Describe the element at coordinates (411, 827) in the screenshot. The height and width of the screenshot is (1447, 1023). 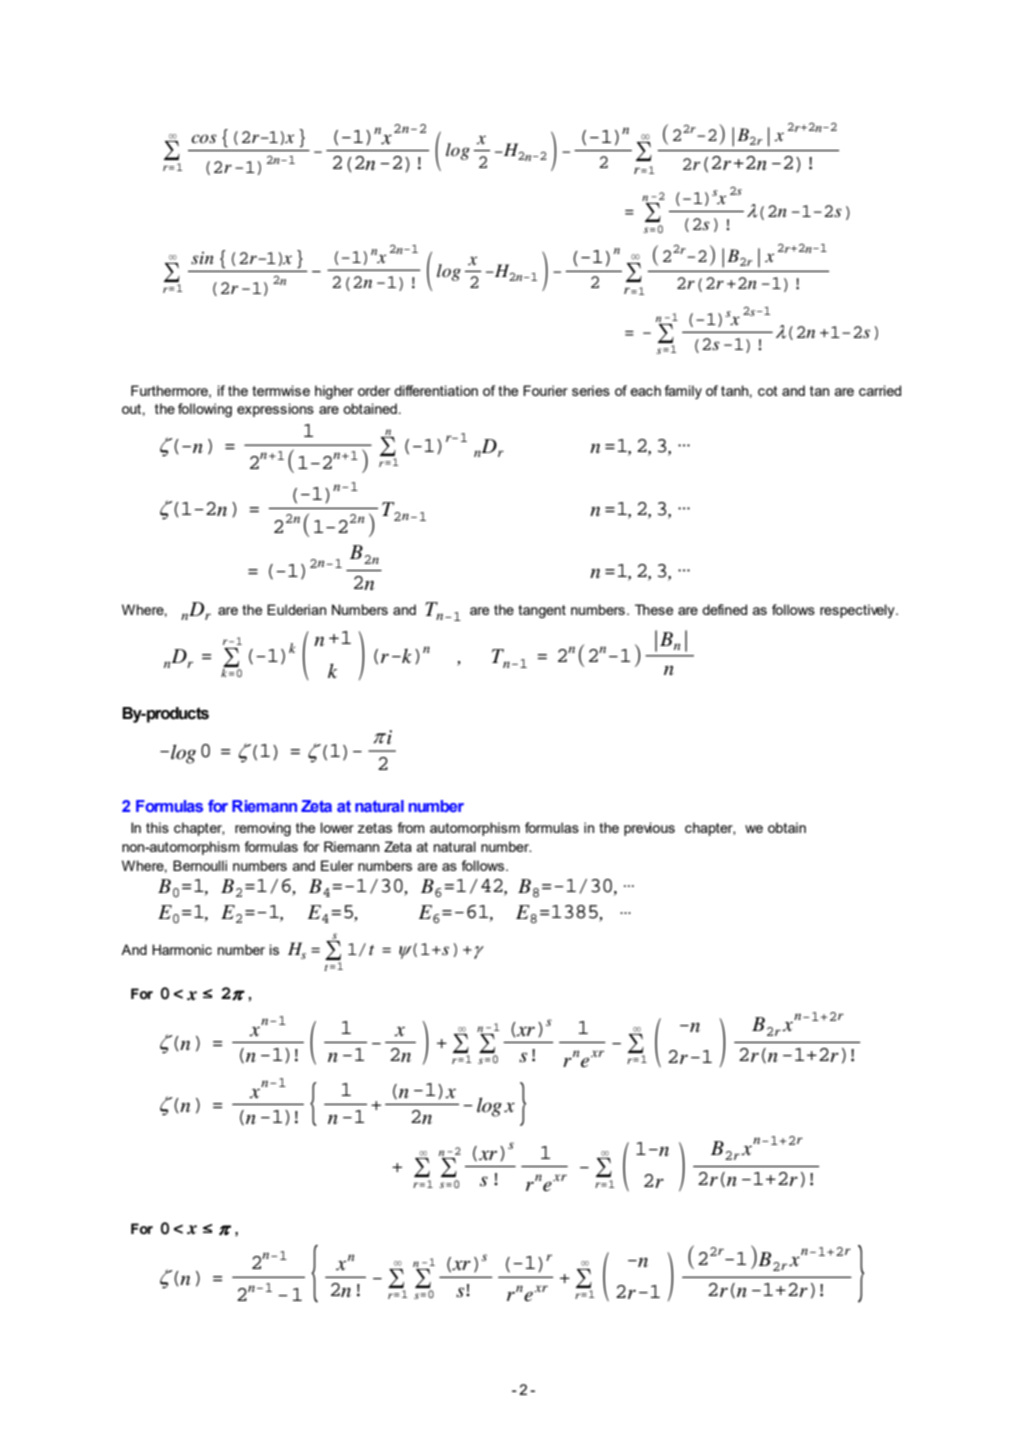
I see `from` at that location.
